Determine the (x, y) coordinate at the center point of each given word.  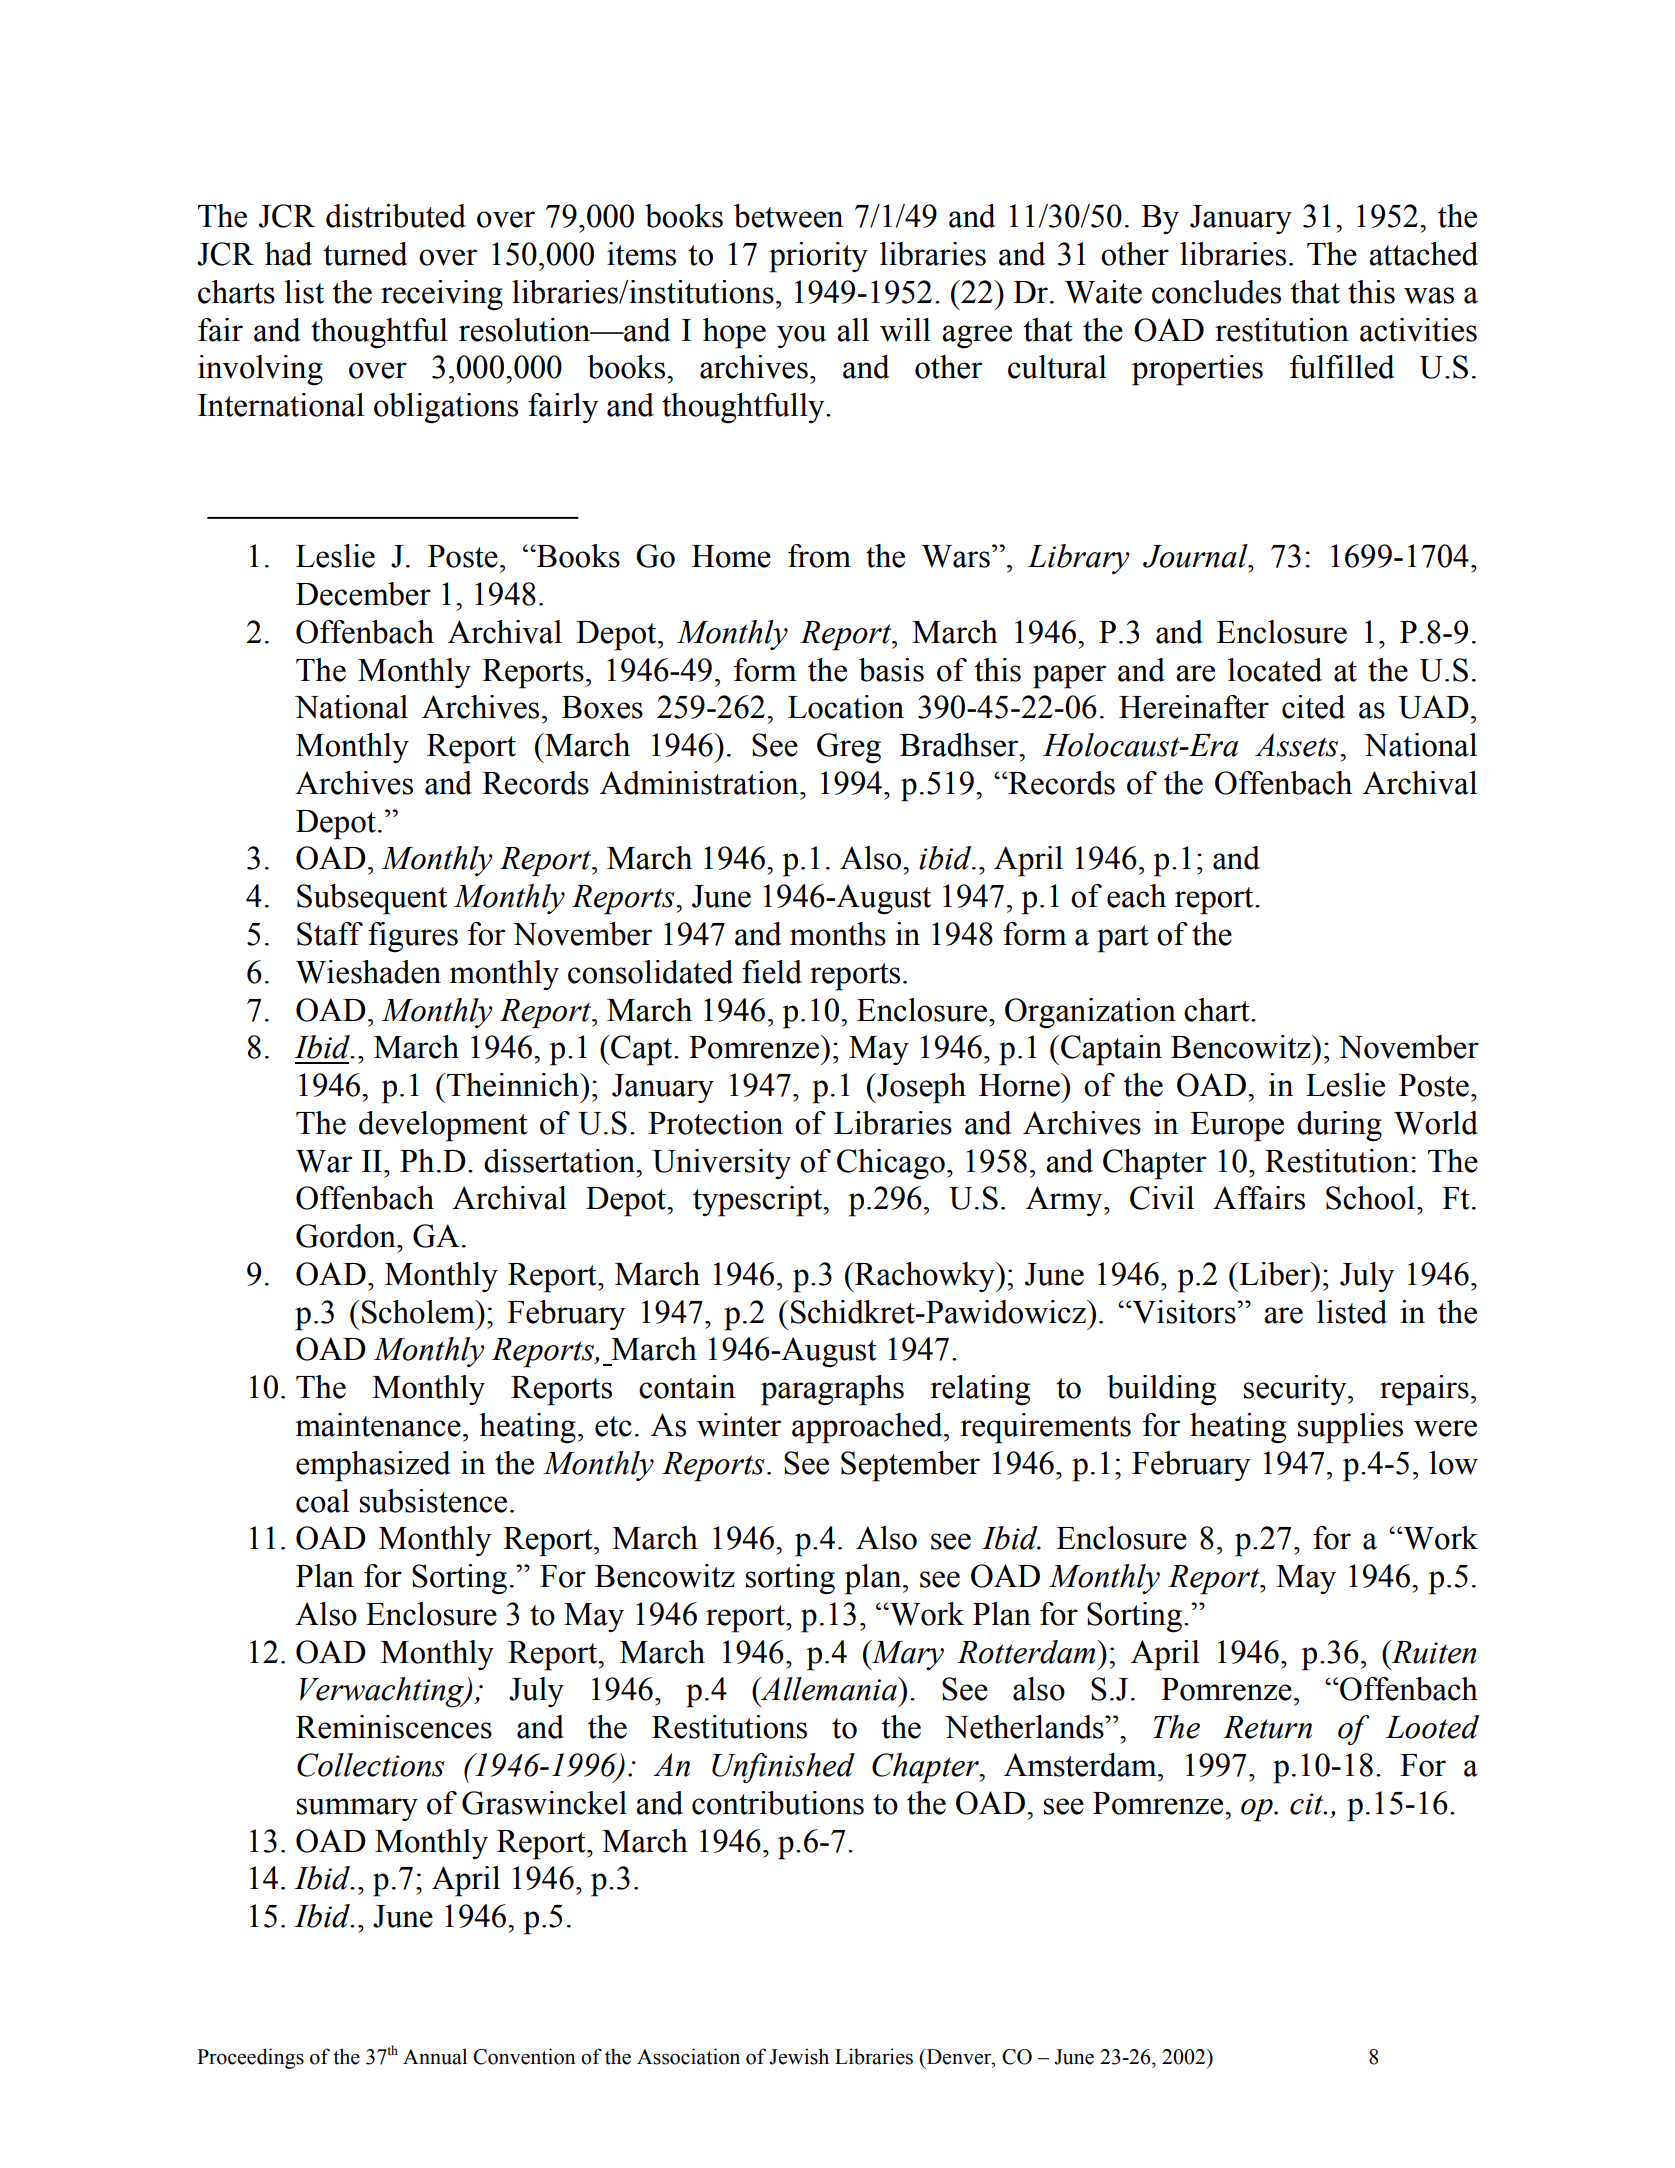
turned (365, 254)
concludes (1216, 292)
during (1339, 1126)
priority (818, 257)
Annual (435, 2056)
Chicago (891, 1164)
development (443, 1126)
